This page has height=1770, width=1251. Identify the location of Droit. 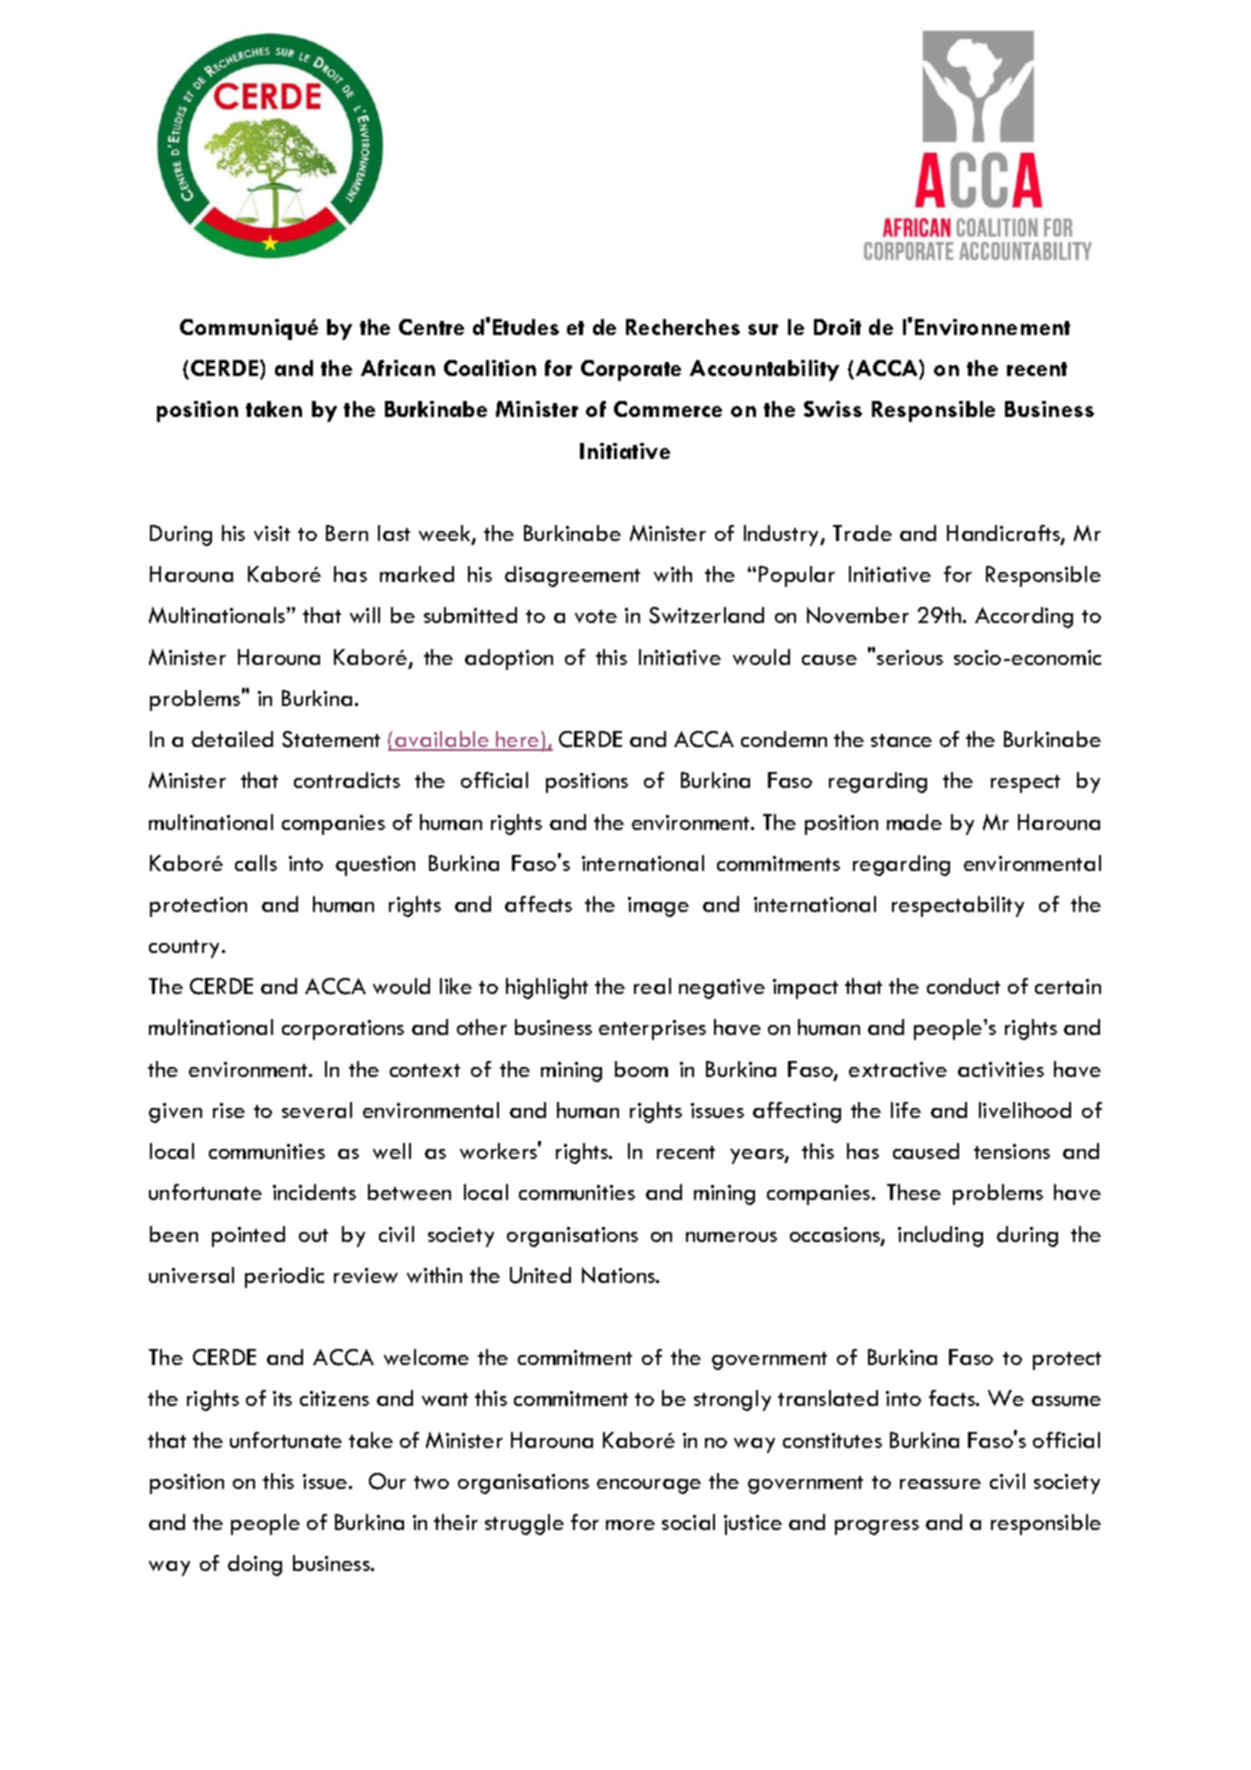
(837, 327).
